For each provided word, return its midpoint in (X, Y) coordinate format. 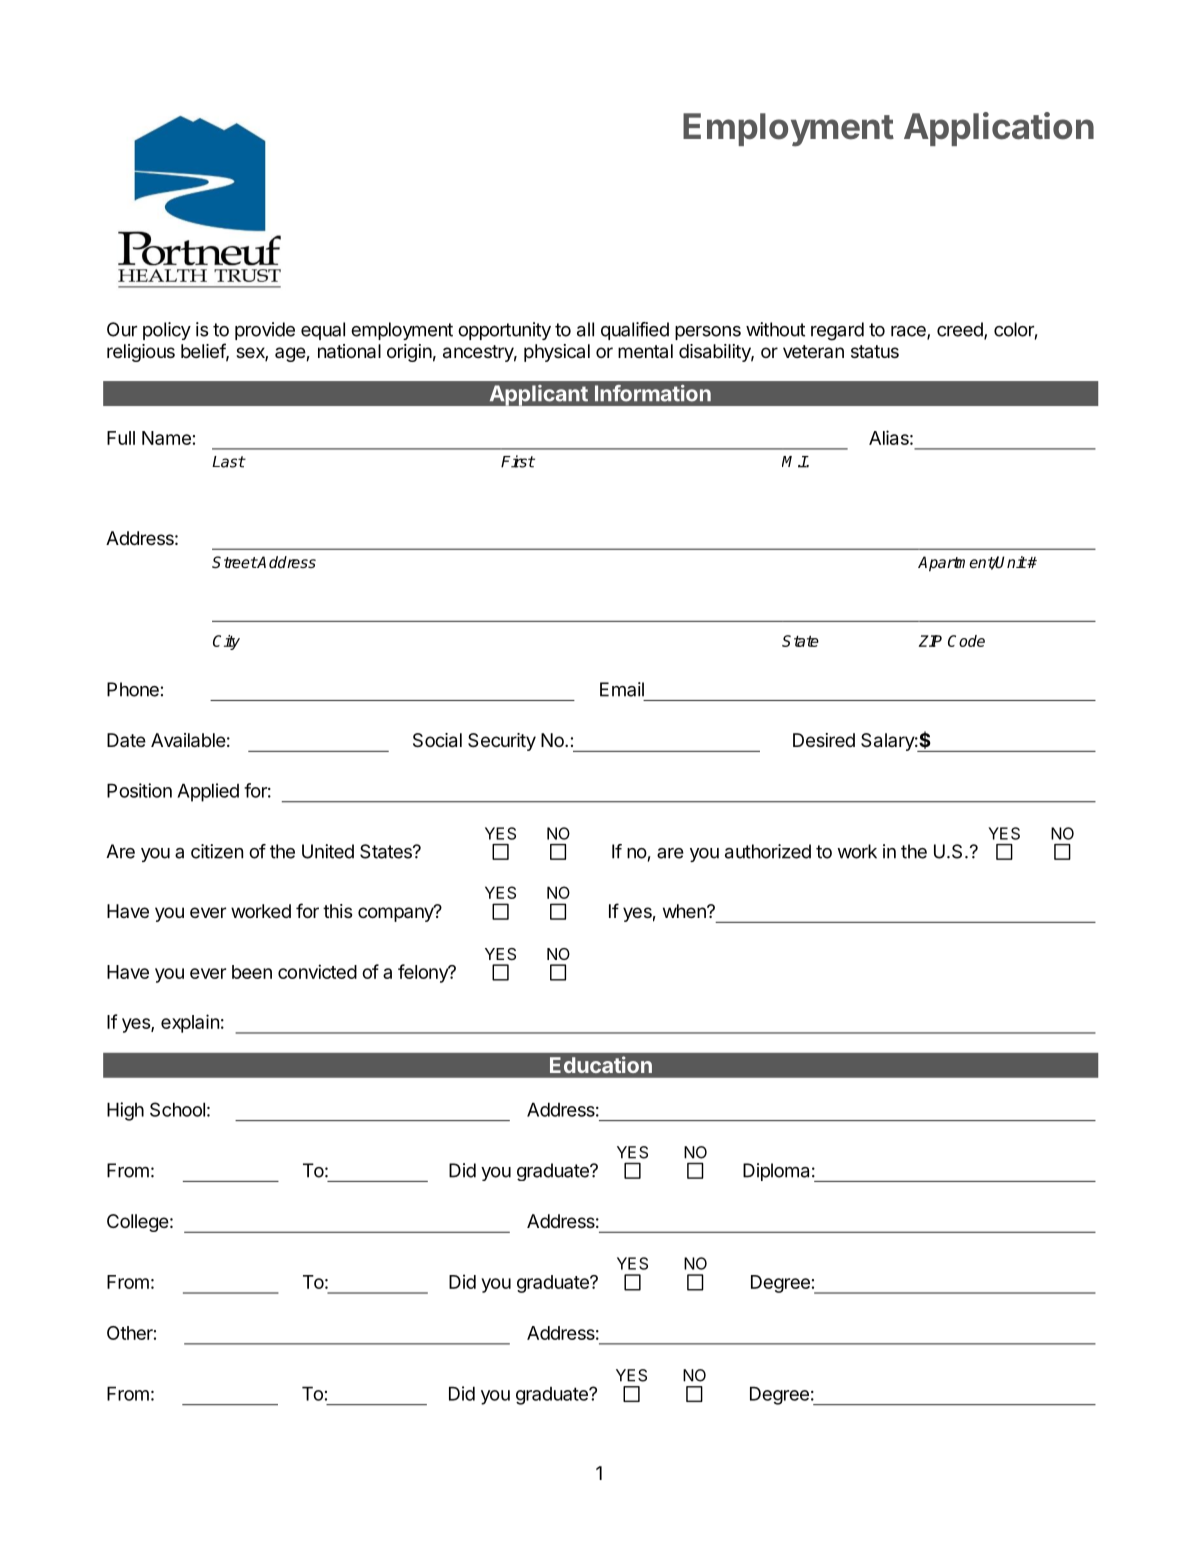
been (252, 972)
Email (622, 689)
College (138, 1223)
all (585, 329)
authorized (768, 851)
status (875, 351)
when (685, 911)
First (518, 461)
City (226, 642)
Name (166, 438)
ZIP (930, 641)
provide (265, 331)
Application (999, 129)
